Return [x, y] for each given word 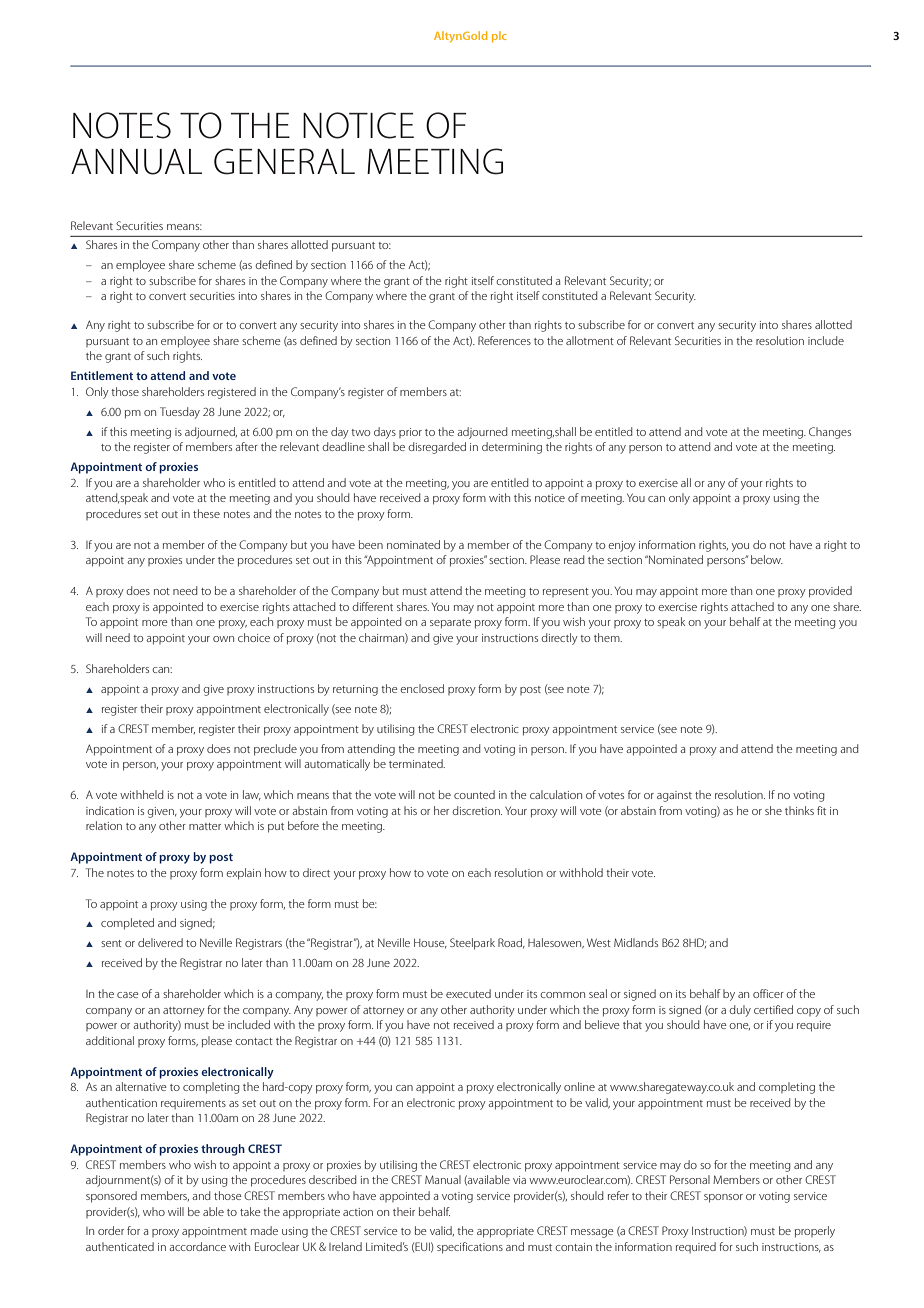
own [223, 639]
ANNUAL [136, 162]
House [430, 944]
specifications [470, 1248]
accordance [197, 1246]
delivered [160, 942]
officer [768, 993]
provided [830, 592]
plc [499, 36]
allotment [590, 340]
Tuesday [180, 413]
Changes [830, 433]
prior [410, 433]
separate [450, 624]
